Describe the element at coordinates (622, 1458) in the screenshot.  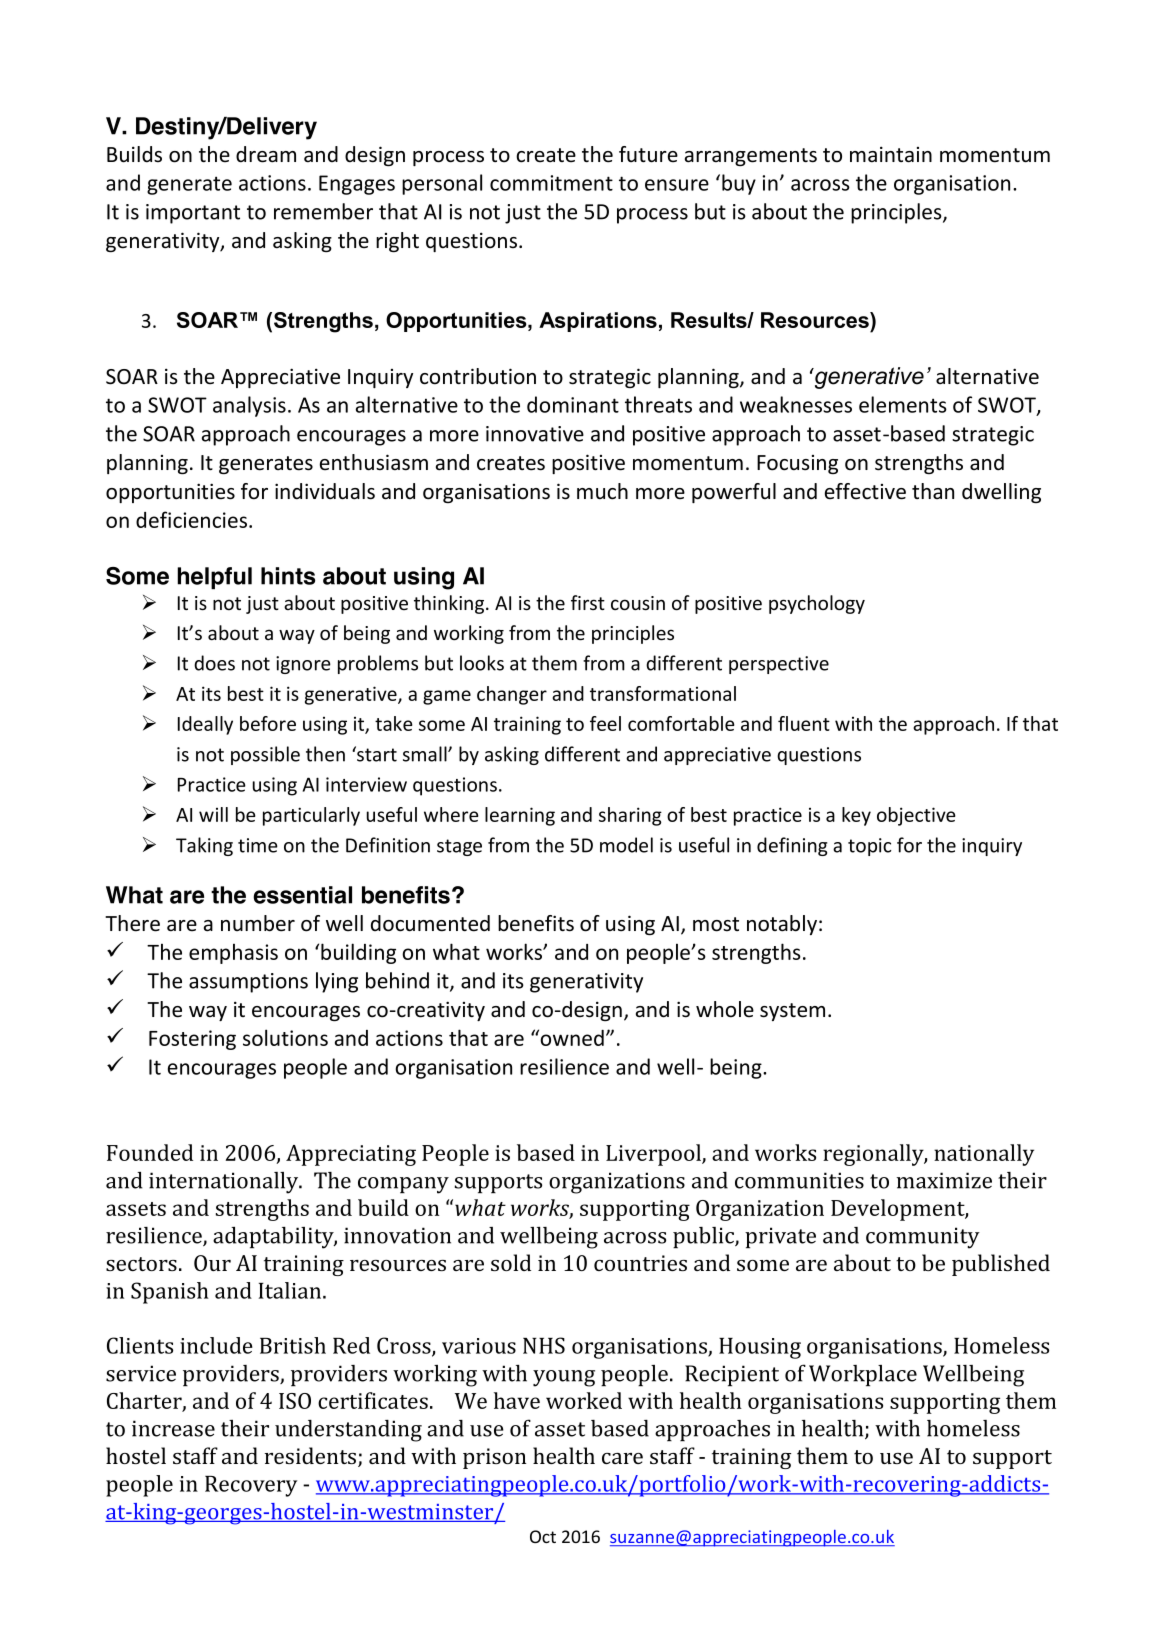
I see `care` at that location.
